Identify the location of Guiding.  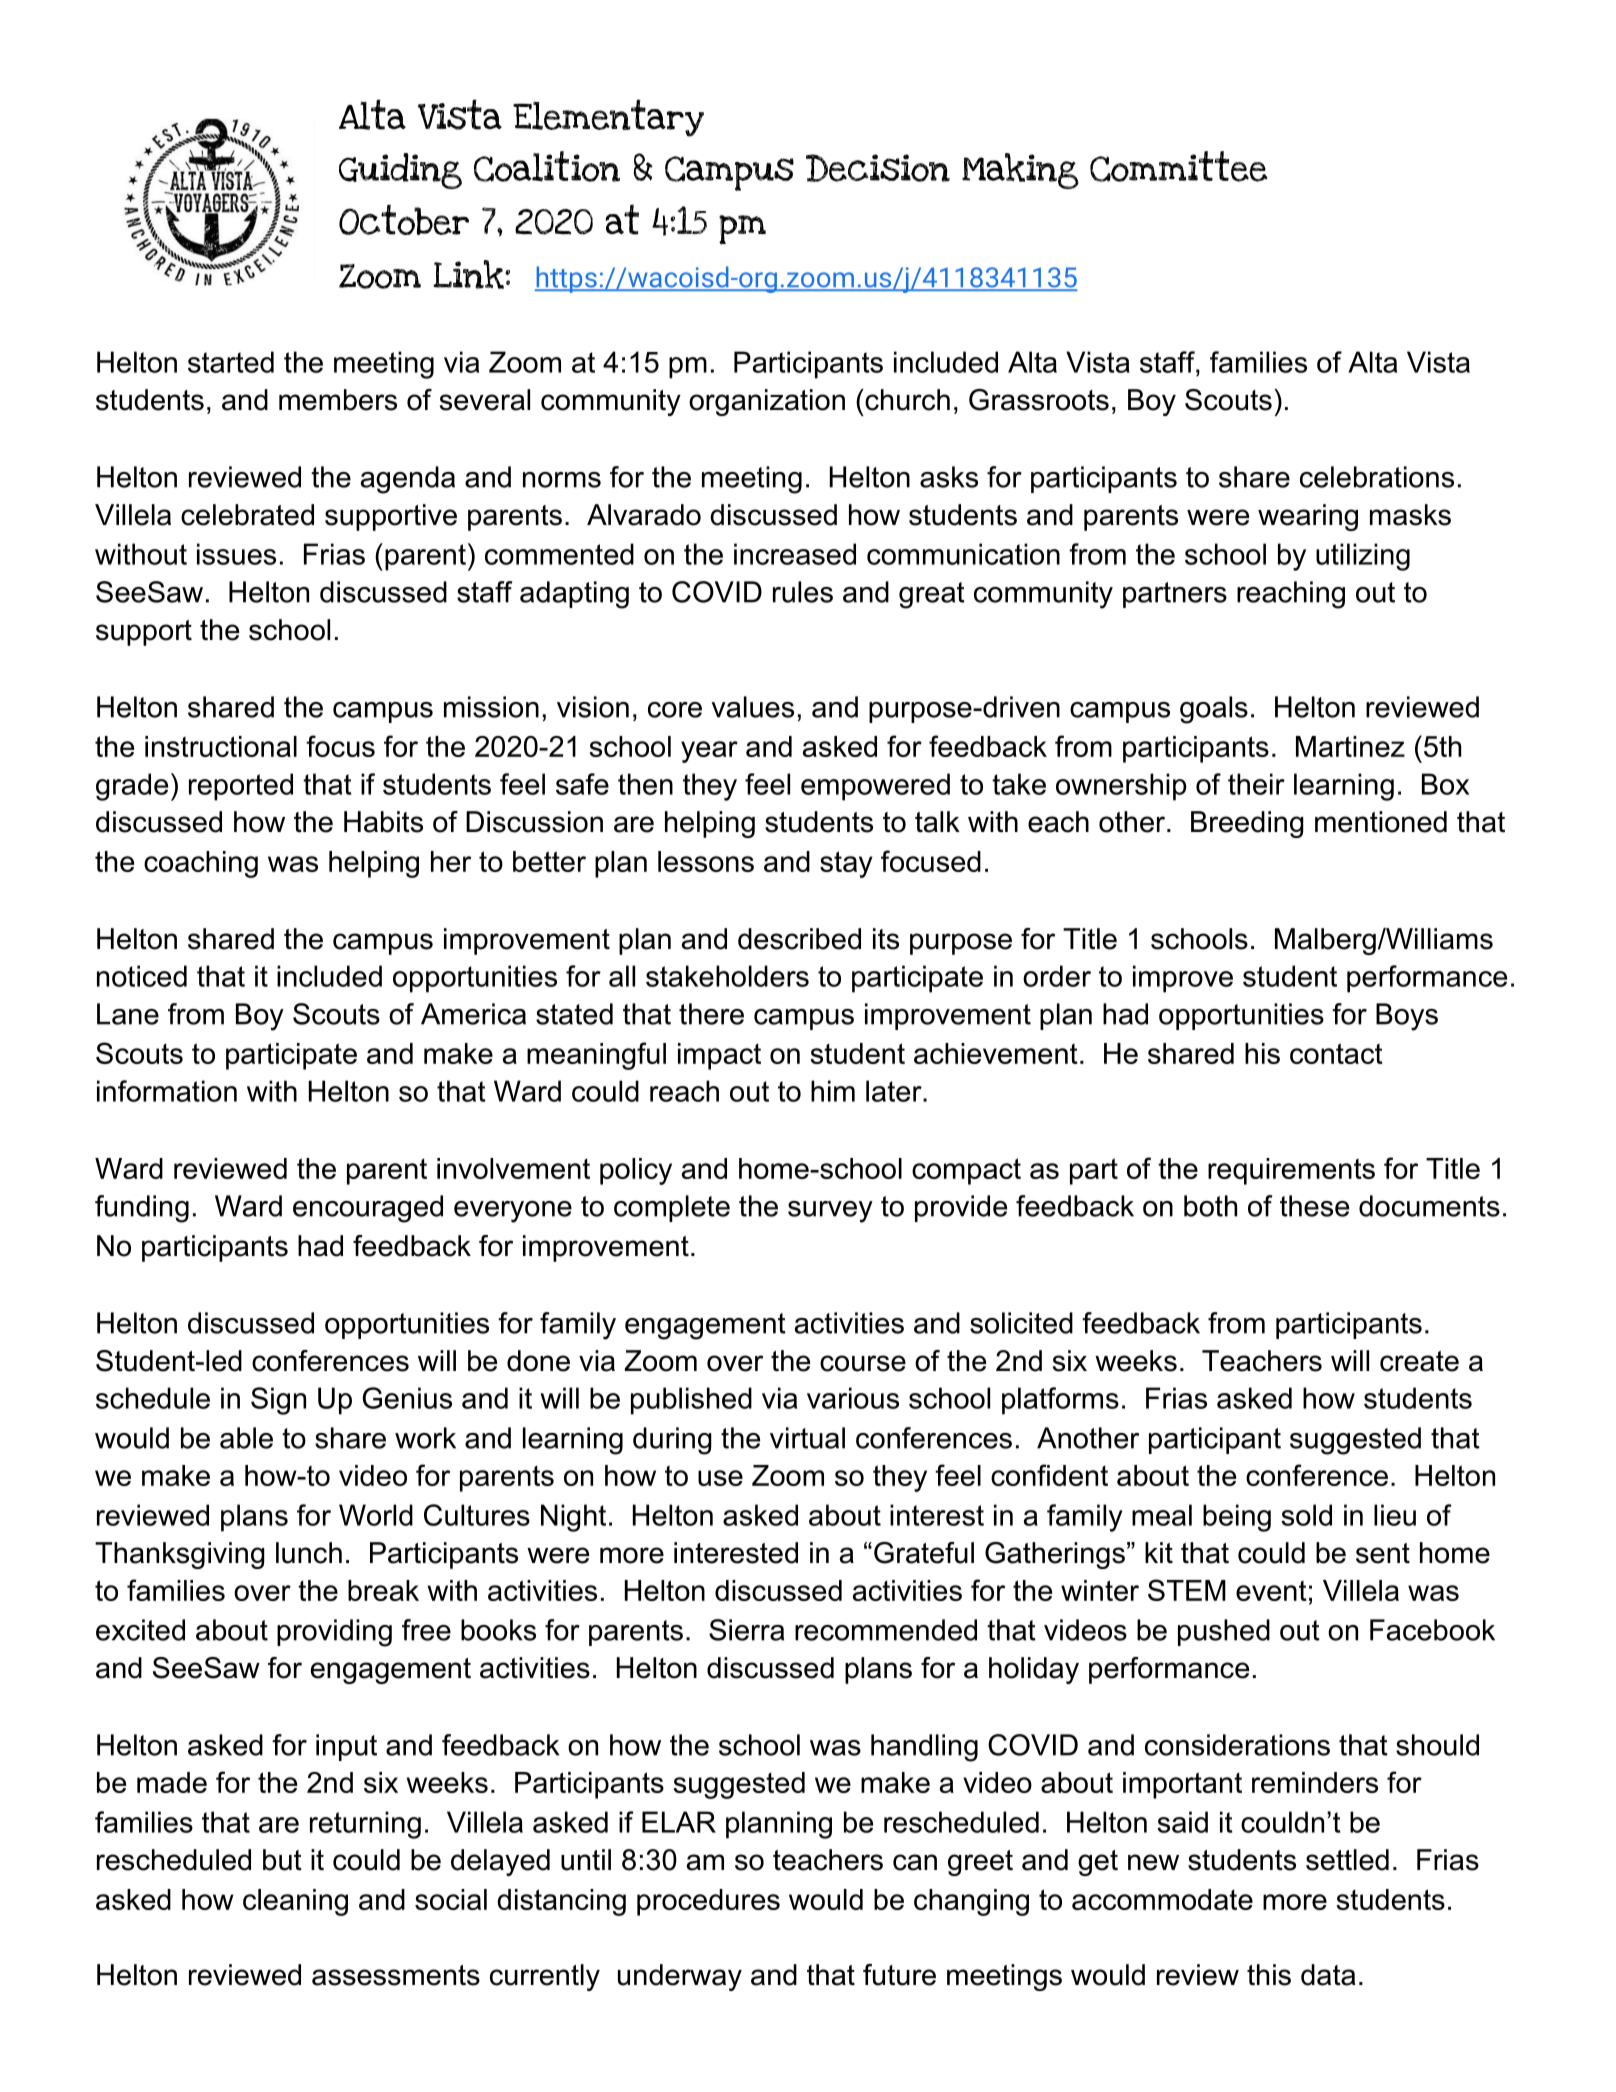
(400, 171).
